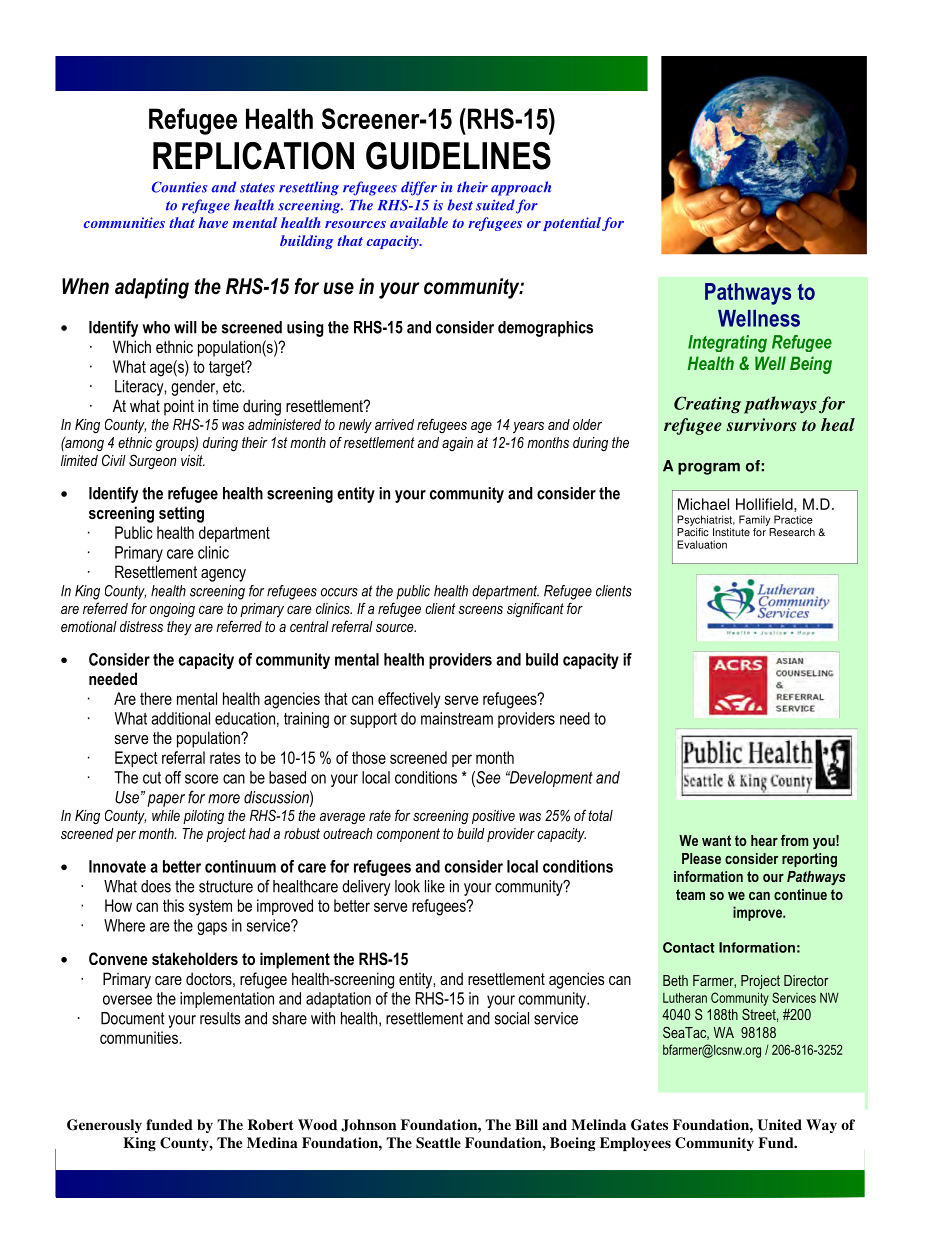 This screenshot has width=952, height=1233. Describe the element at coordinates (707, 405) in the screenshot. I see `Creating` at that location.
